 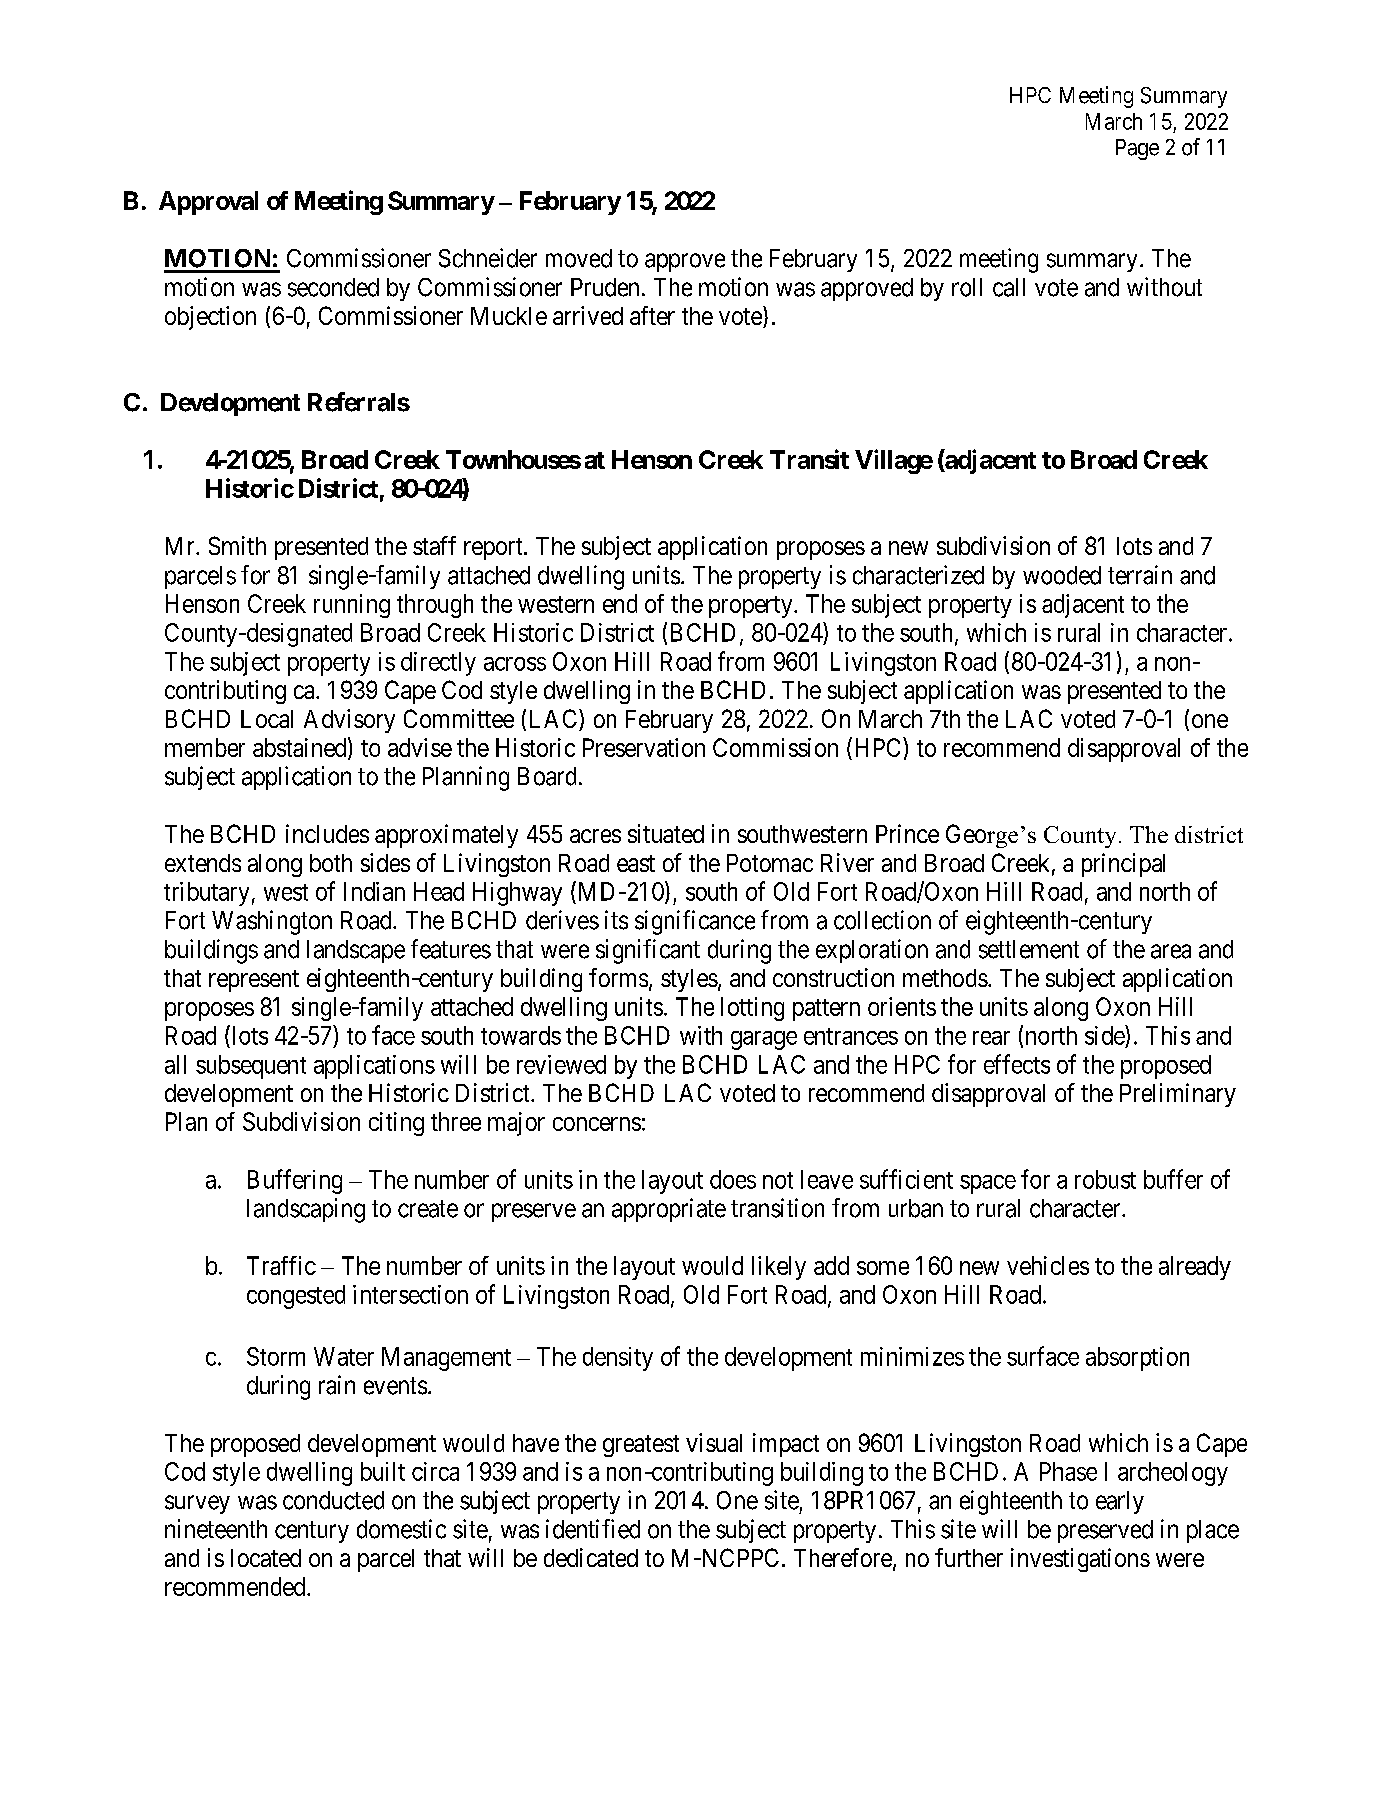 What do you see at coordinates (333, 287) in the screenshot?
I see `seconded` at bounding box center [333, 287].
